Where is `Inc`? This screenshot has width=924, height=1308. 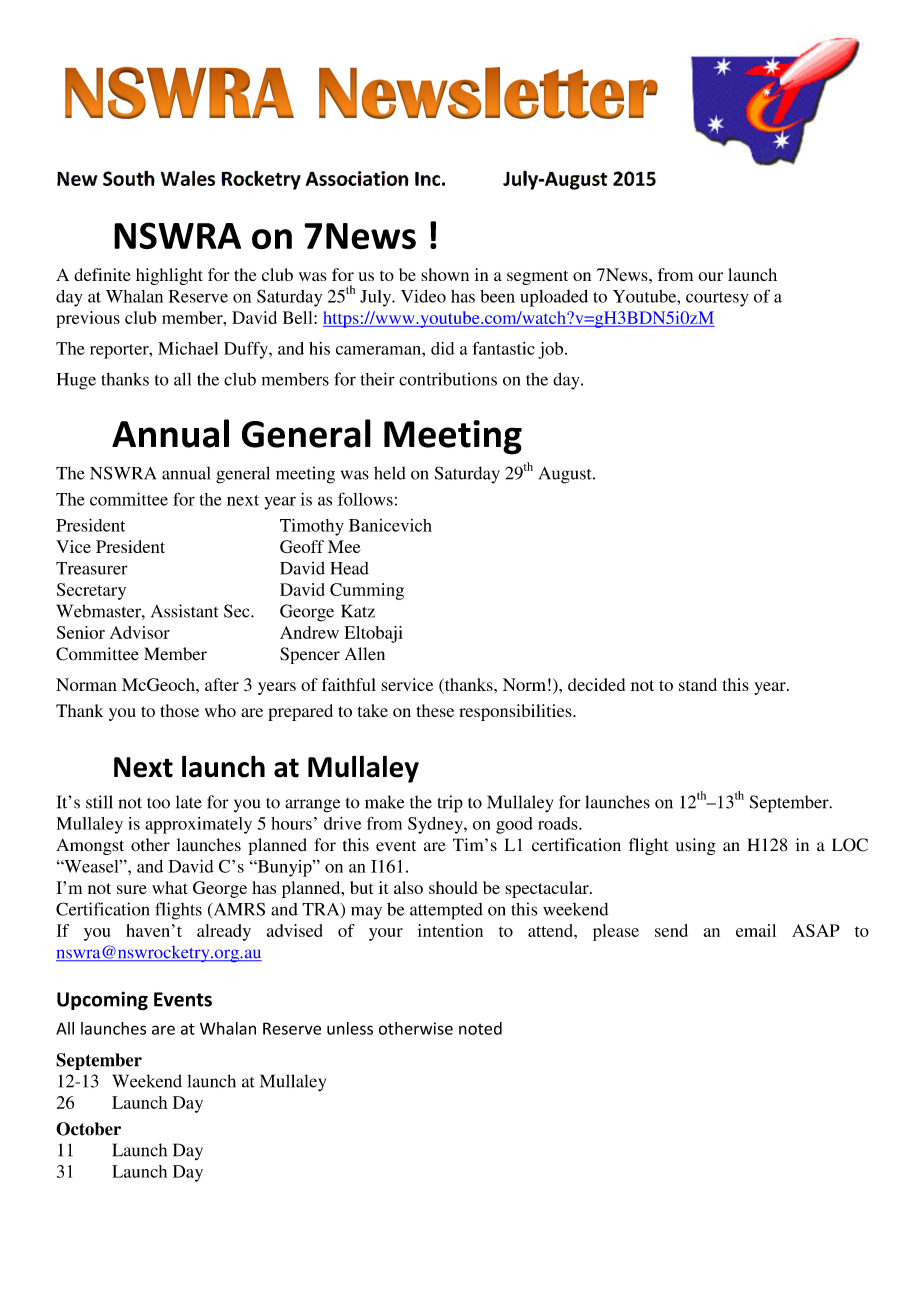
Inc is located at coordinates (427, 179).
